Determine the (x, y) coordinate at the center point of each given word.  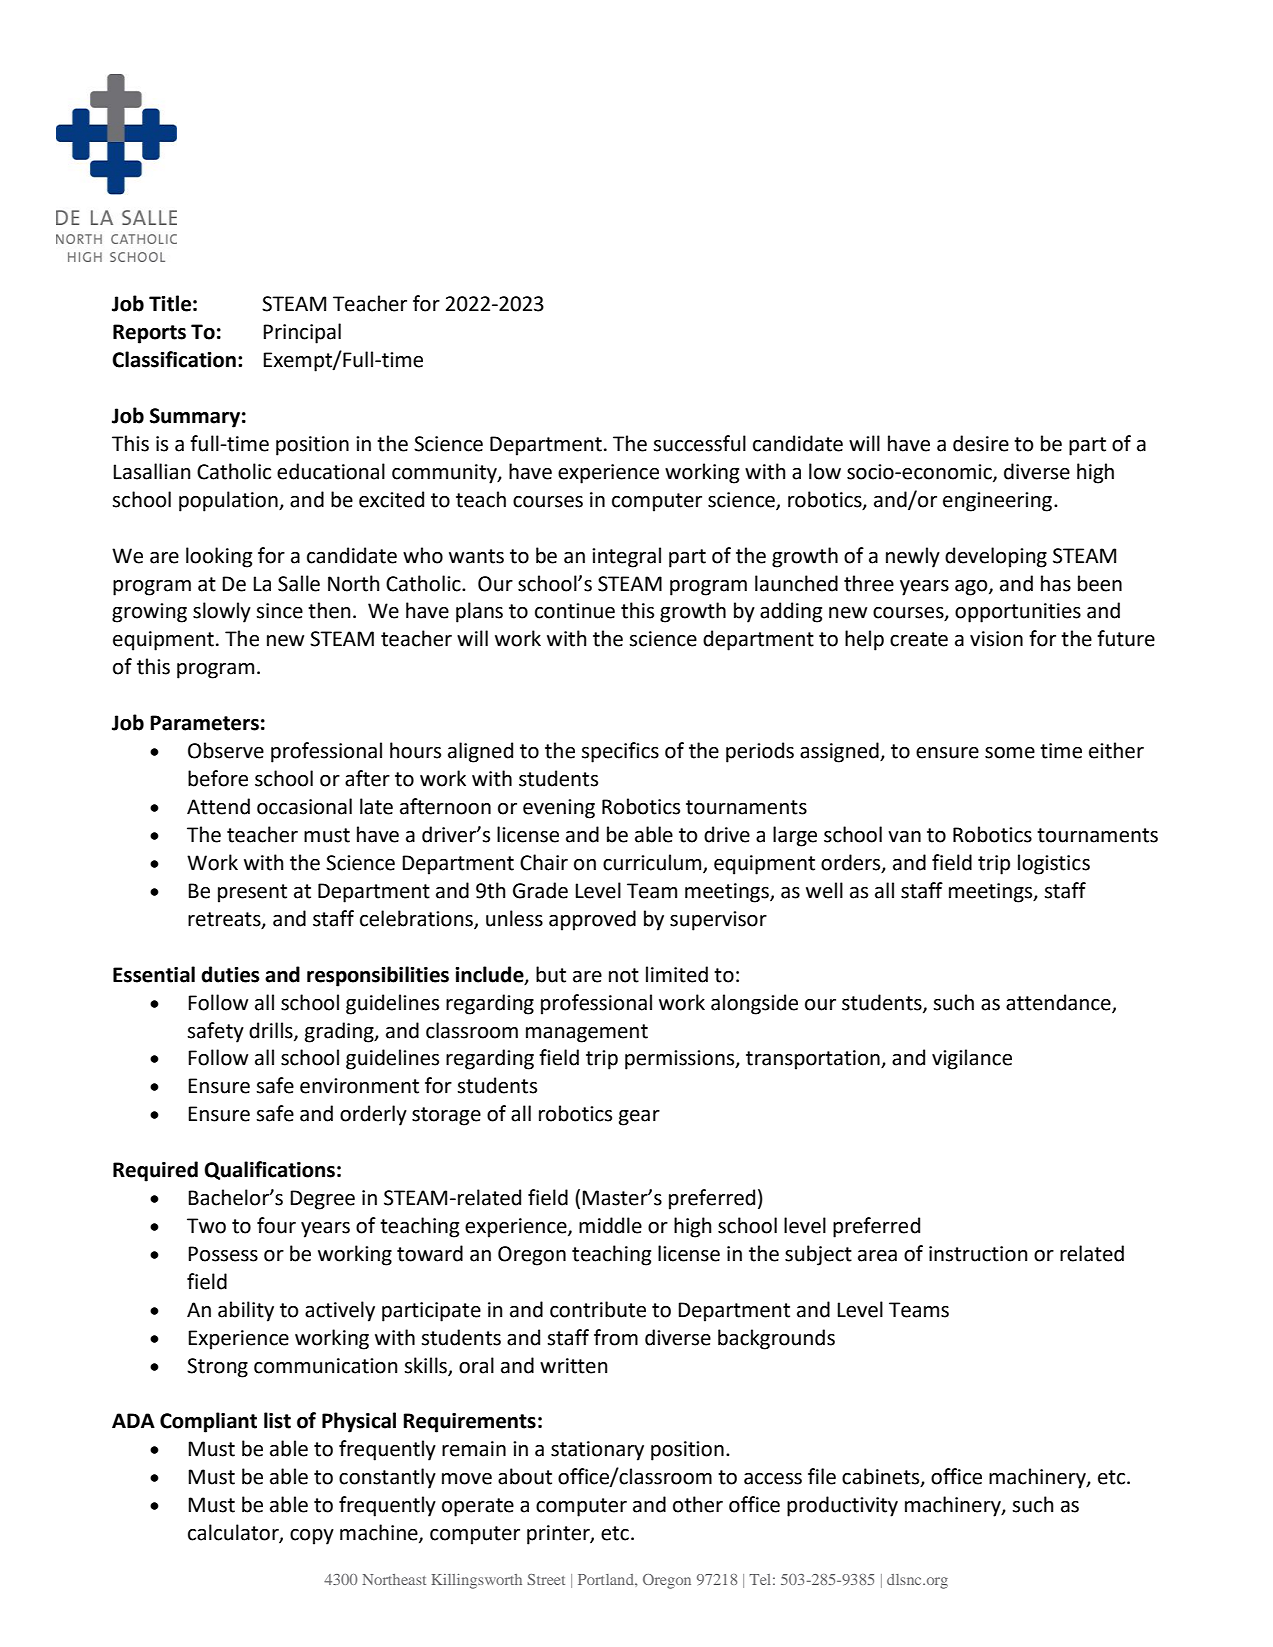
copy (312, 1537)
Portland (607, 1579)
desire (981, 443)
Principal (302, 333)
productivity (842, 1506)
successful (699, 443)
